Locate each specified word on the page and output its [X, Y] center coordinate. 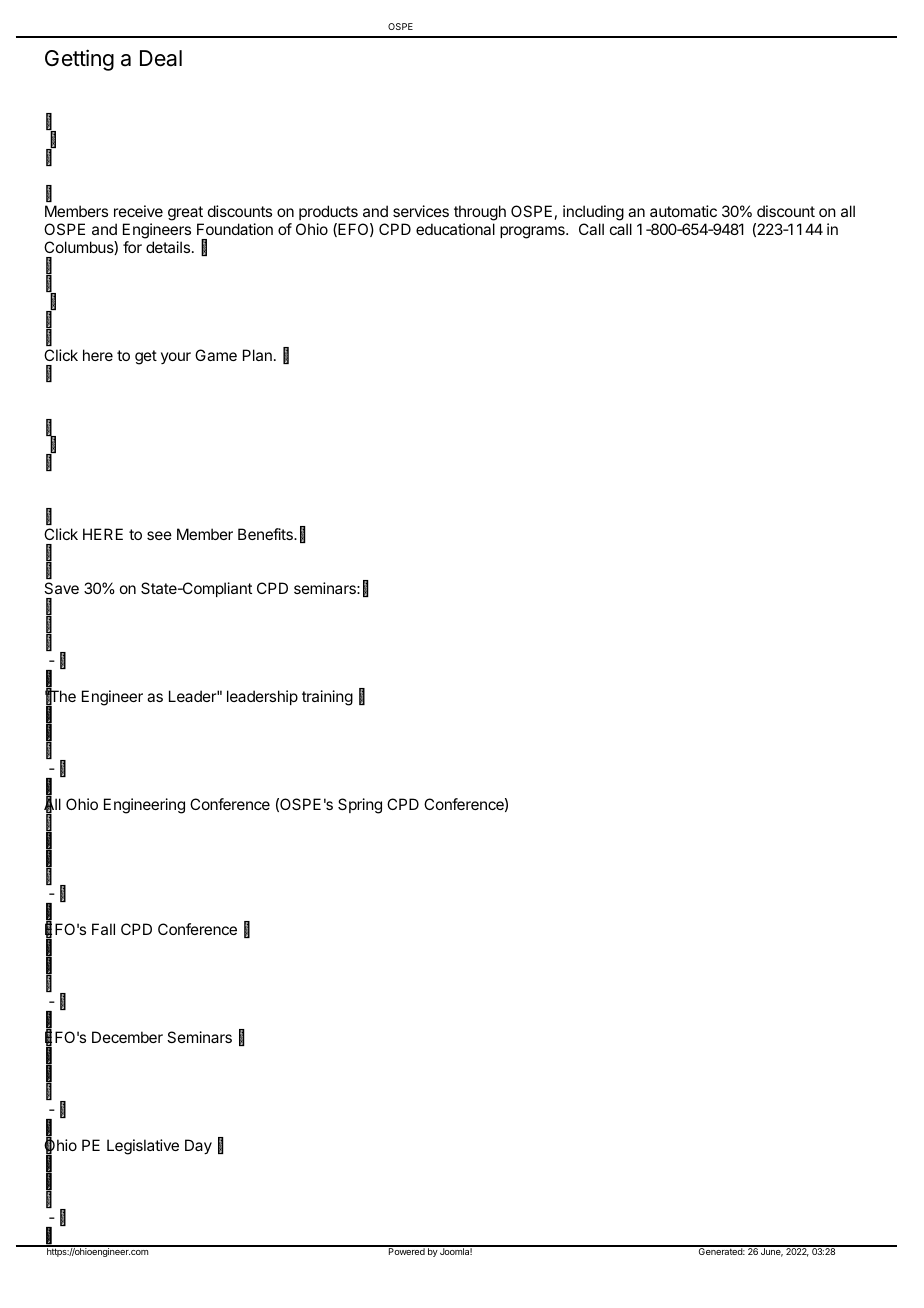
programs [533, 232]
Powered [406, 1250]
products [328, 212]
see [159, 535]
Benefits [266, 534]
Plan [257, 355]
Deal [161, 58]
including [593, 213]
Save [61, 588]
